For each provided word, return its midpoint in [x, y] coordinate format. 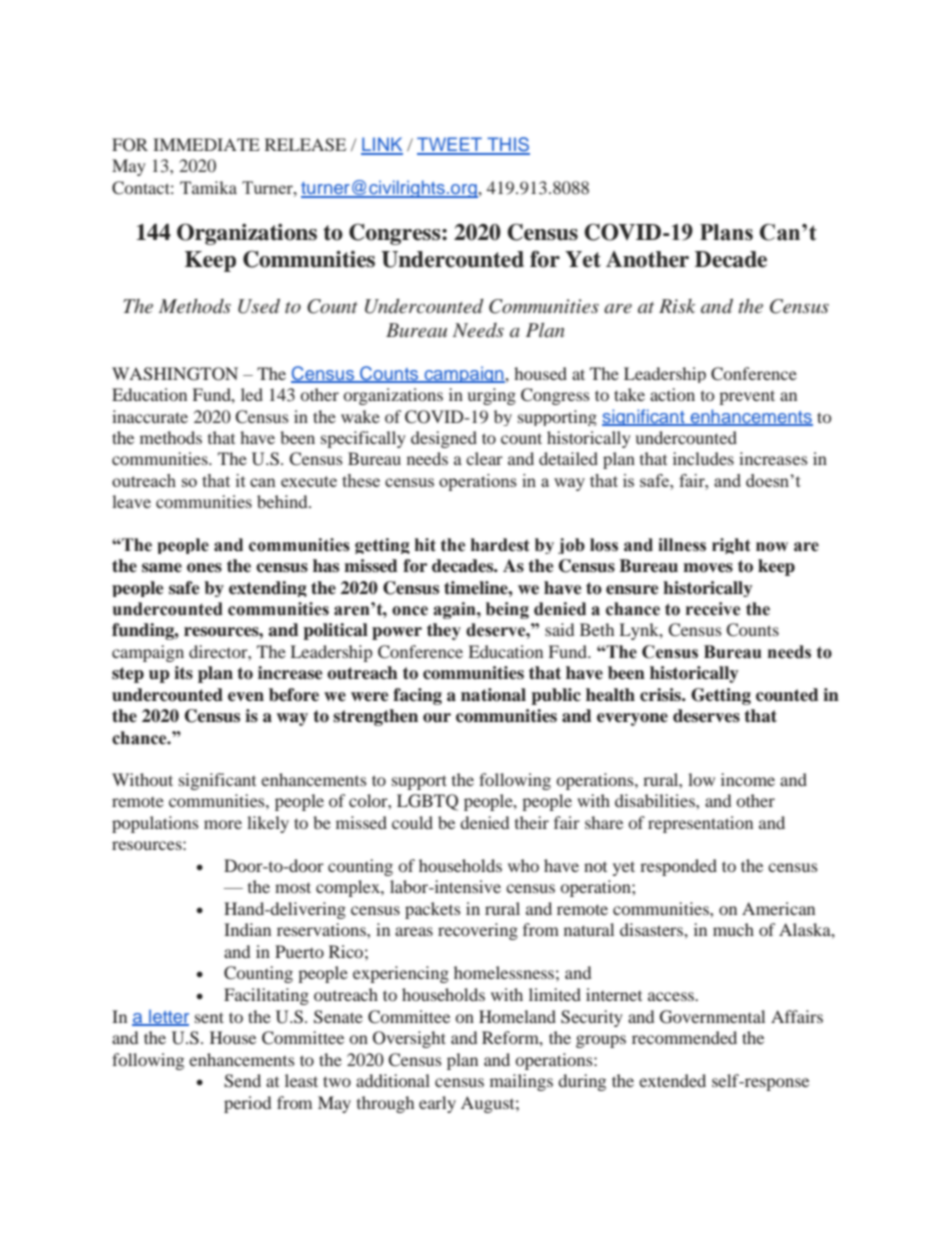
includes [703, 458]
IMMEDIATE [206, 144]
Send [242, 1081]
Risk [677, 306]
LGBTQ [427, 802]
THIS [507, 145]
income [748, 779]
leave [131, 501]
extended [672, 1080]
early [437, 1104]
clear [484, 458]
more [223, 824]
